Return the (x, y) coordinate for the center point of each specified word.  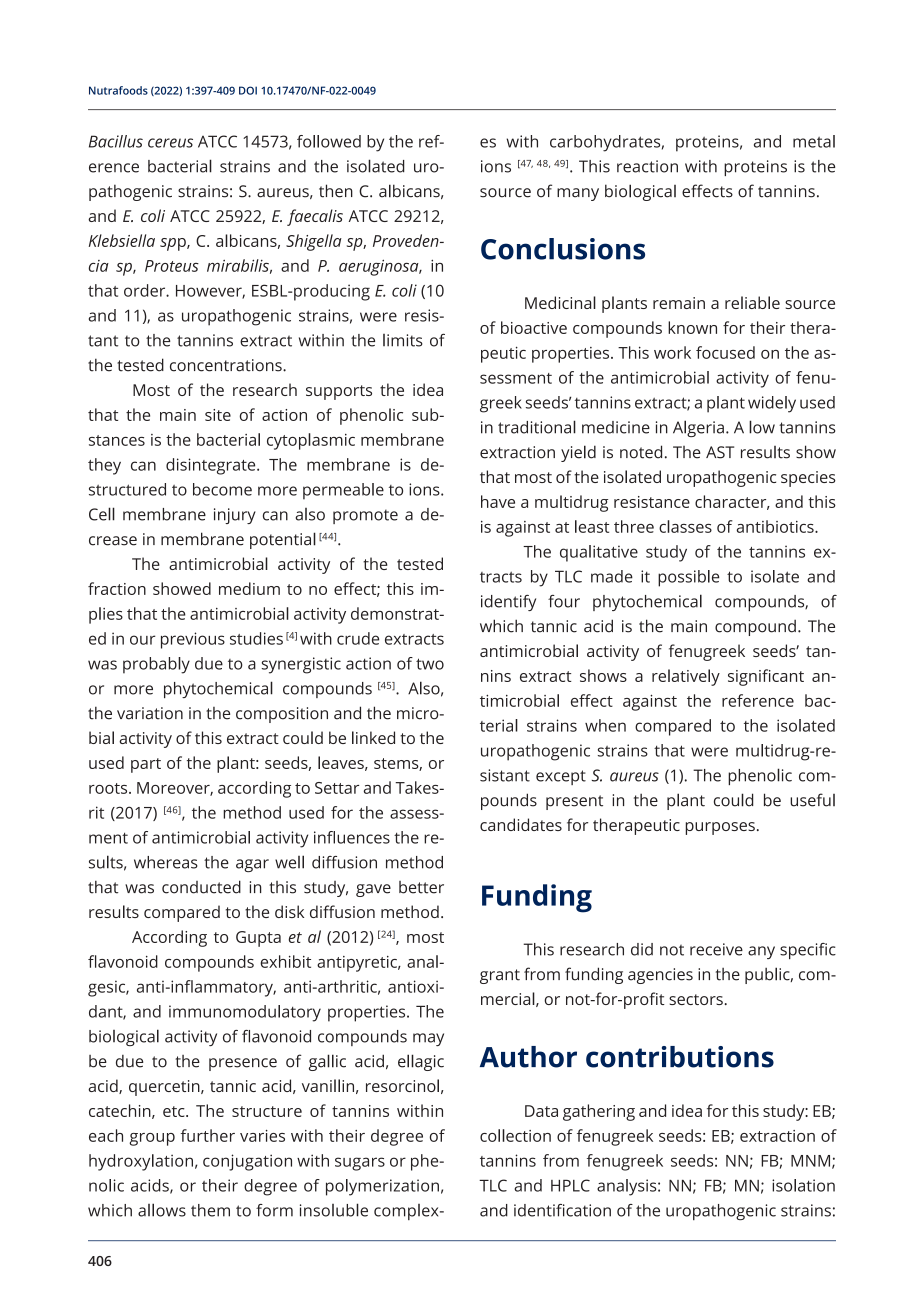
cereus (170, 143)
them (210, 1210)
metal (814, 141)
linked (373, 737)
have (498, 501)
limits (403, 340)
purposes (720, 828)
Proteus (172, 266)
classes (685, 526)
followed (329, 141)
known (692, 327)
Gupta (258, 939)
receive (716, 949)
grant (500, 976)
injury (235, 516)
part (146, 765)
